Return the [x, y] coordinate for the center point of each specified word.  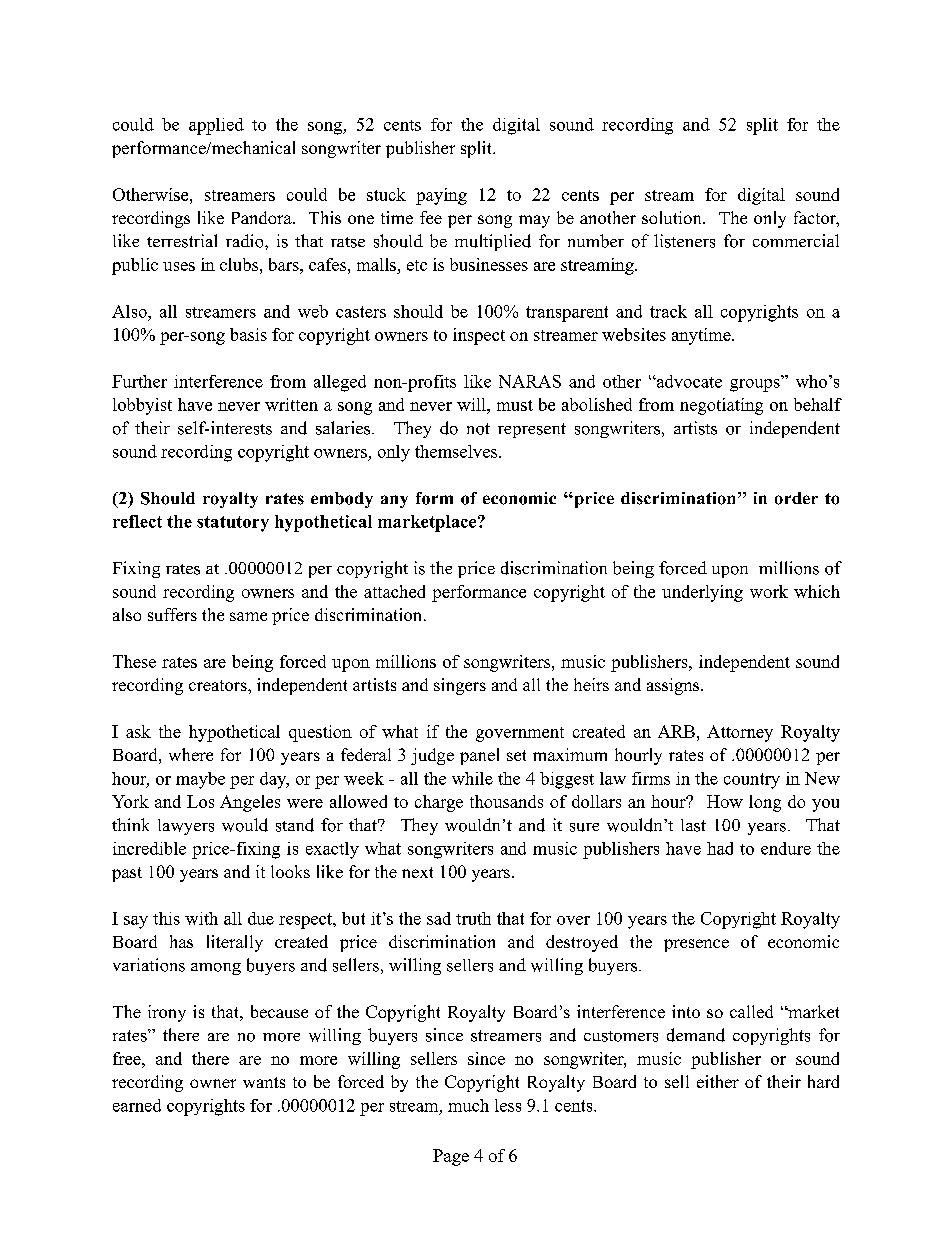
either [718, 1081]
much [468, 1105]
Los [200, 801]
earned [137, 1105]
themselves [457, 451]
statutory [233, 524]
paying [441, 196]
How [725, 801]
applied [216, 126]
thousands [506, 801]
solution [673, 217]
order [796, 498]
